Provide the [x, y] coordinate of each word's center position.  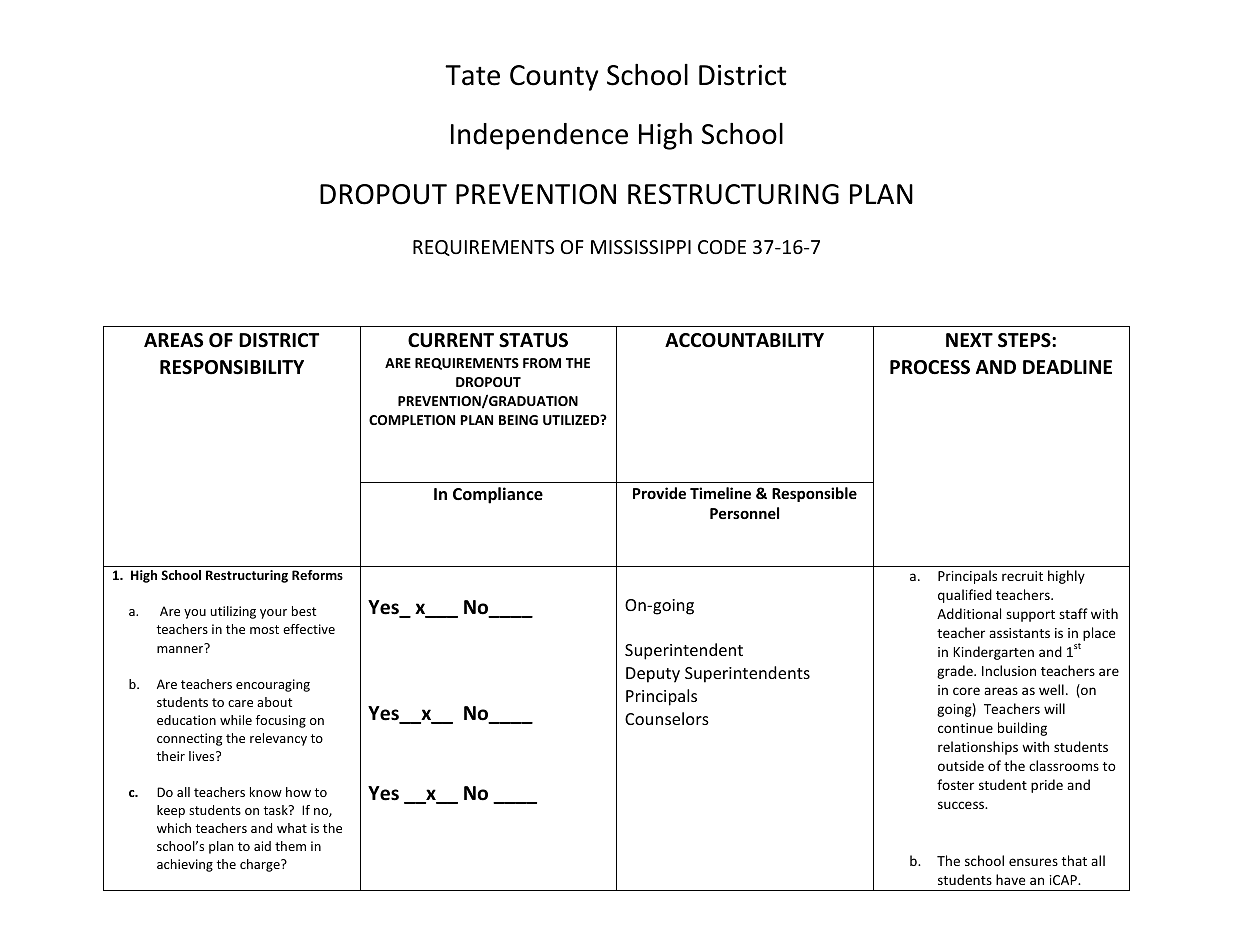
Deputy [653, 675]
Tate [472, 75]
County [554, 78]
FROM [542, 363]
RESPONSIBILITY [232, 367]
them [290, 846]
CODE [722, 247]
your [273, 614]
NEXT [969, 340]
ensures [1033, 862]
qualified [965, 596]
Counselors [667, 718]
